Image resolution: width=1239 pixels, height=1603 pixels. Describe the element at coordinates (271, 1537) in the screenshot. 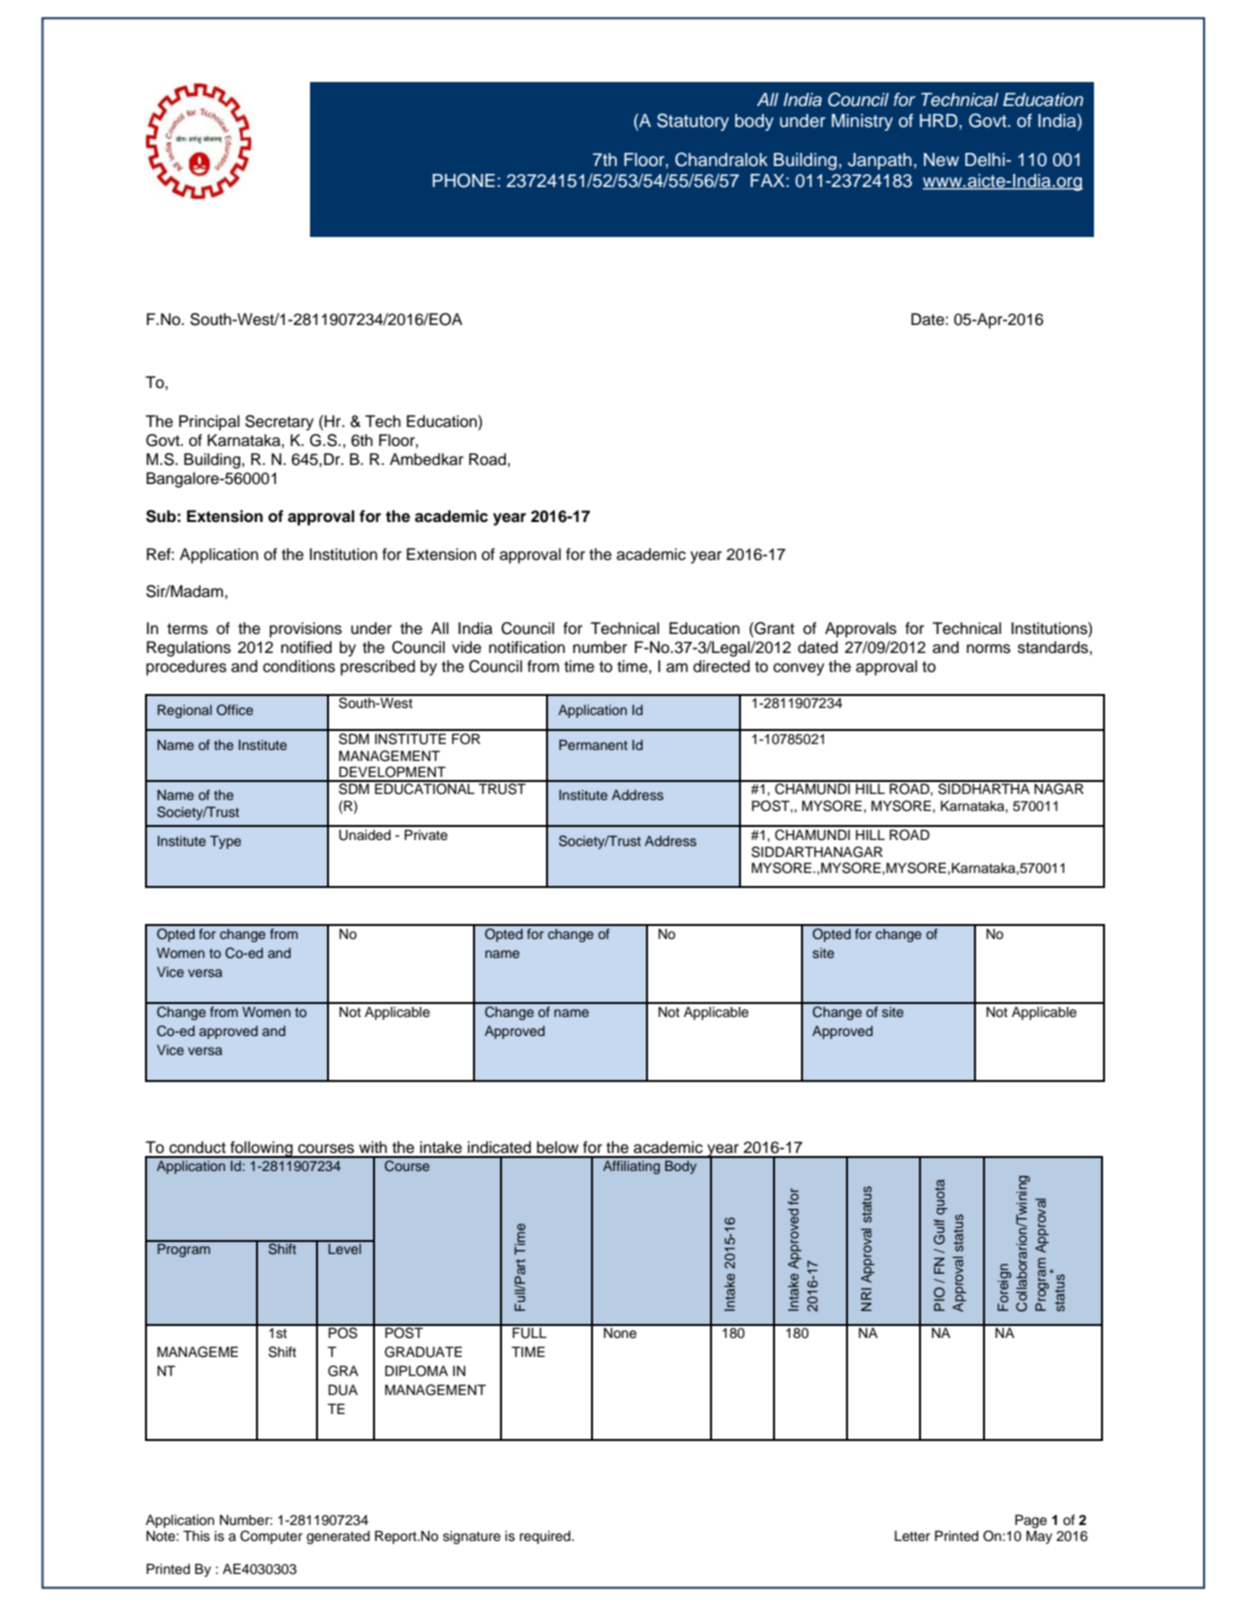

I see `Computer` at that location.
